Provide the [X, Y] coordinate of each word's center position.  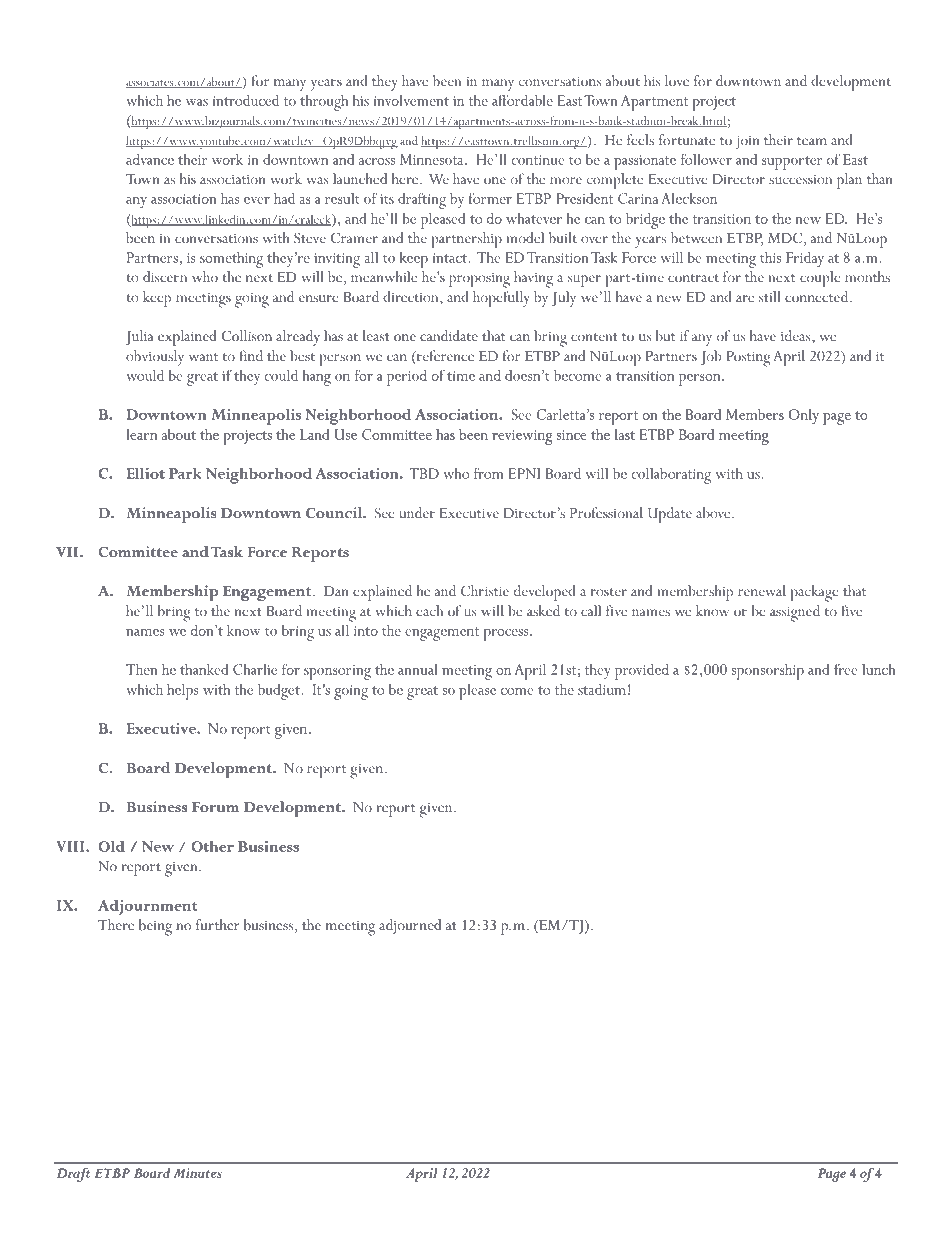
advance [150, 159]
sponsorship [768, 672]
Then [141, 669]
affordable [522, 100]
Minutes [198, 1173]
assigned [795, 613]
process [507, 635]
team [812, 141]
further [218, 925]
